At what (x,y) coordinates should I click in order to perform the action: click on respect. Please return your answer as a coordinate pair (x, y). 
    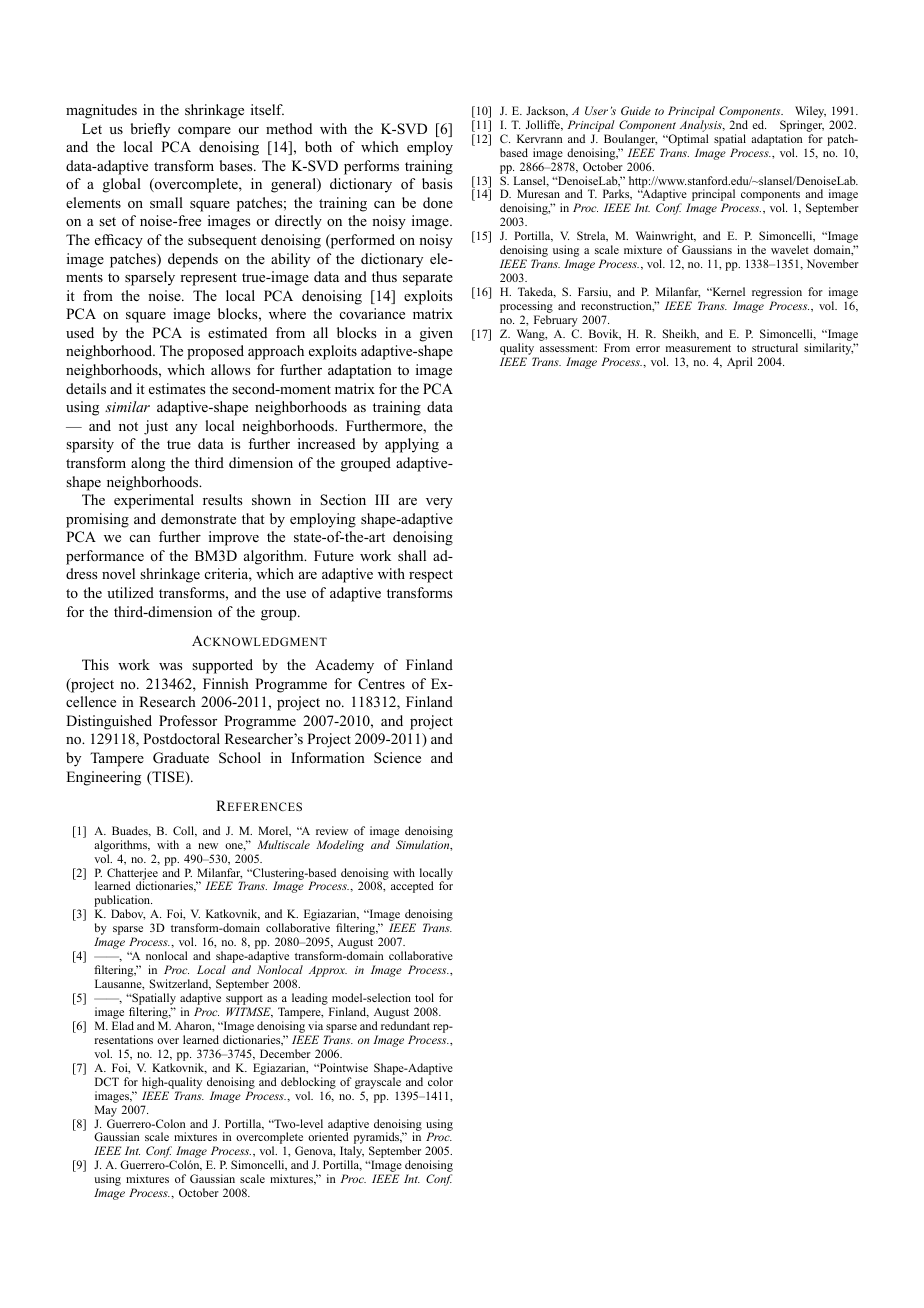
    Looking at the image, I should click on (431, 576).
